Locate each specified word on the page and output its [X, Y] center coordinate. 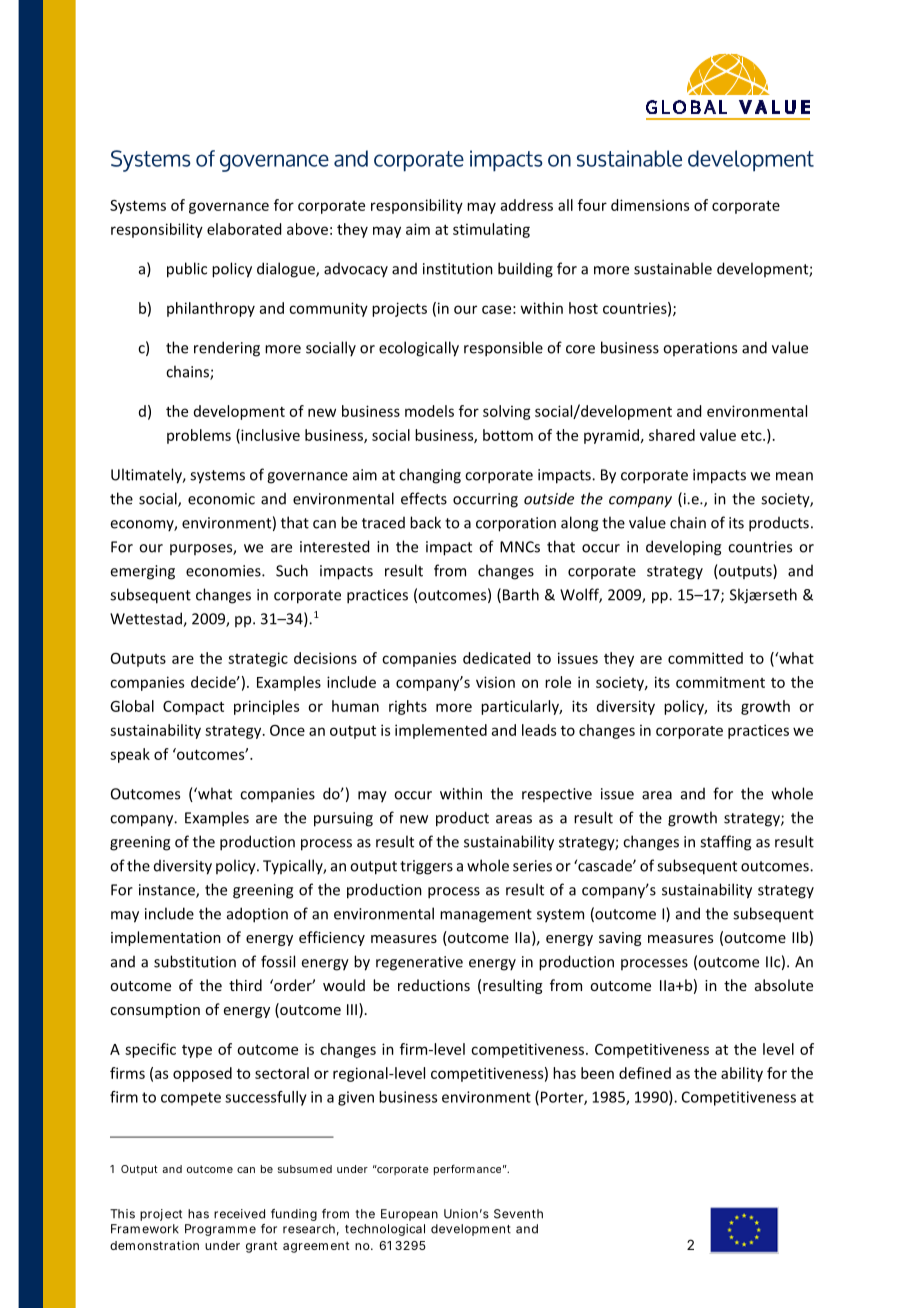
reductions [434, 985]
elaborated [244, 229]
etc [752, 435]
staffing [725, 843]
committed [705, 658]
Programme [220, 1230]
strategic [258, 659]
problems [199, 436]
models [429, 411]
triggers [426, 867]
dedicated [496, 658]
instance [168, 891]
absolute [784, 985]
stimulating [491, 230]
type [197, 1051]
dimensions [650, 205]
